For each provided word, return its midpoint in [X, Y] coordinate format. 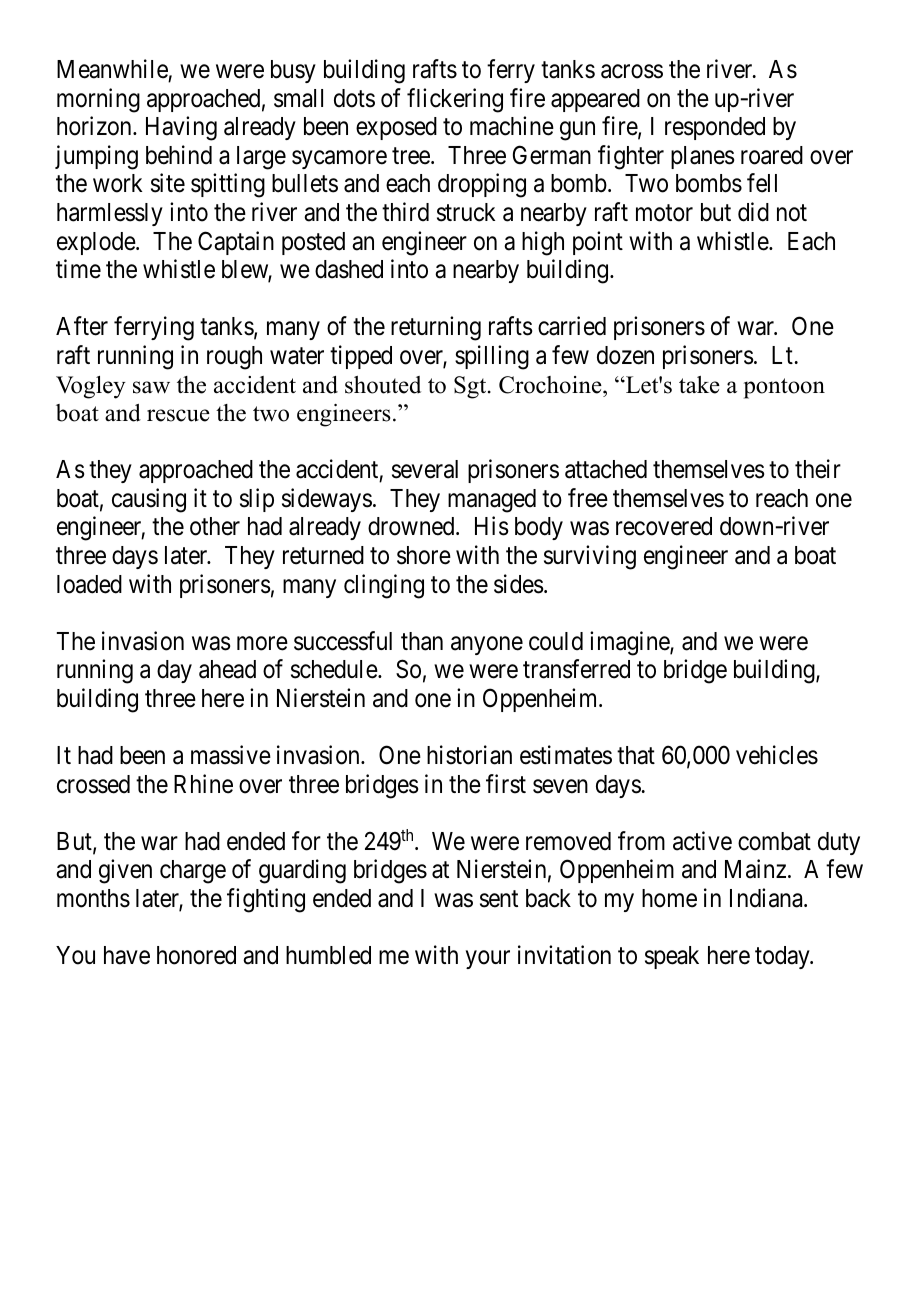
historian [469, 755]
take [699, 385]
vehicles [777, 755]
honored [196, 955]
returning [436, 328]
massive [231, 755]
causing [149, 500]
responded [715, 128]
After [82, 326]
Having [181, 128]
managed [492, 501]
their [818, 469]
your [488, 960]
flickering [455, 100]
